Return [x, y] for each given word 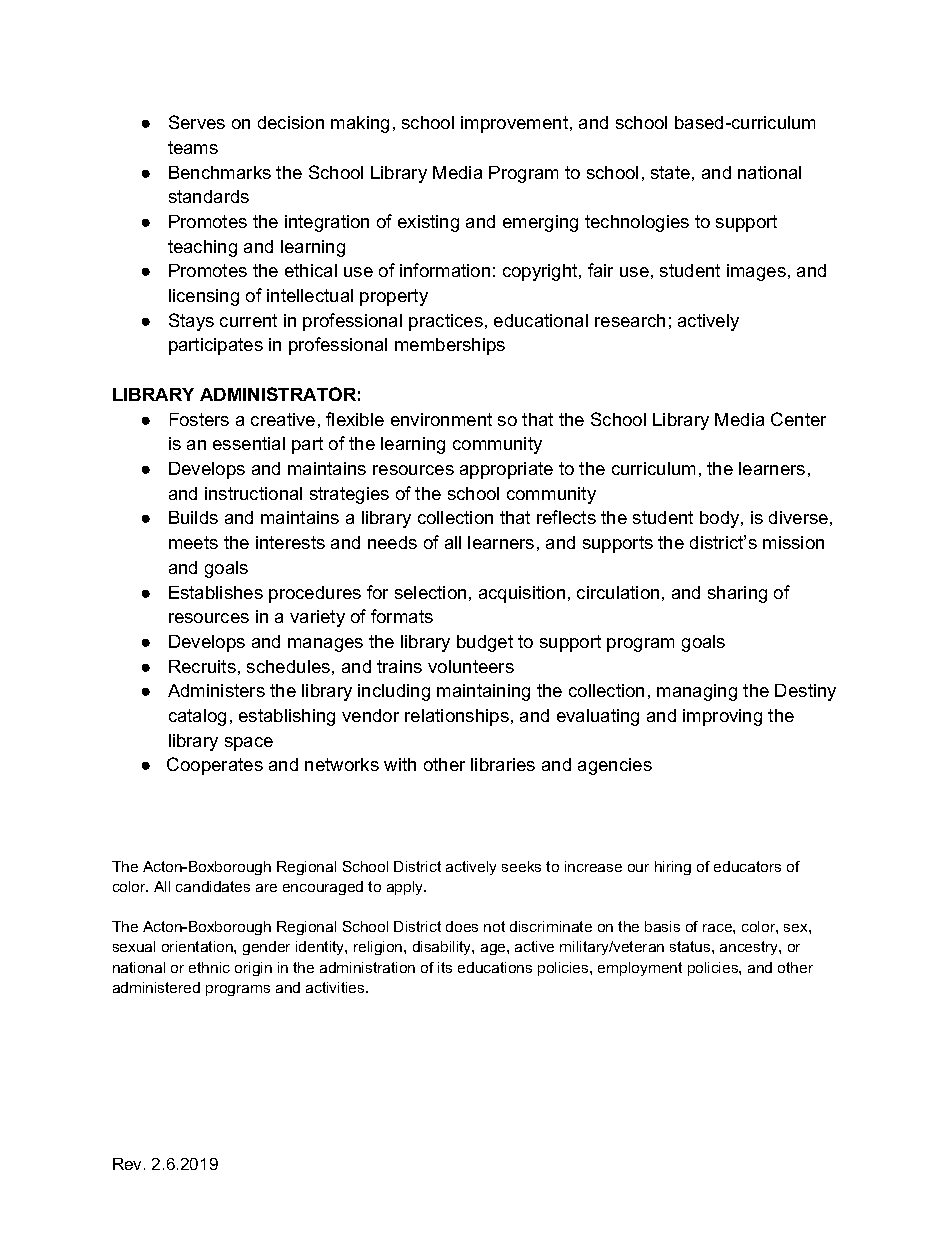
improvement [516, 124]
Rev [129, 1164]
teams [193, 147]
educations [495, 967]
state [670, 172]
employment [640, 969]
